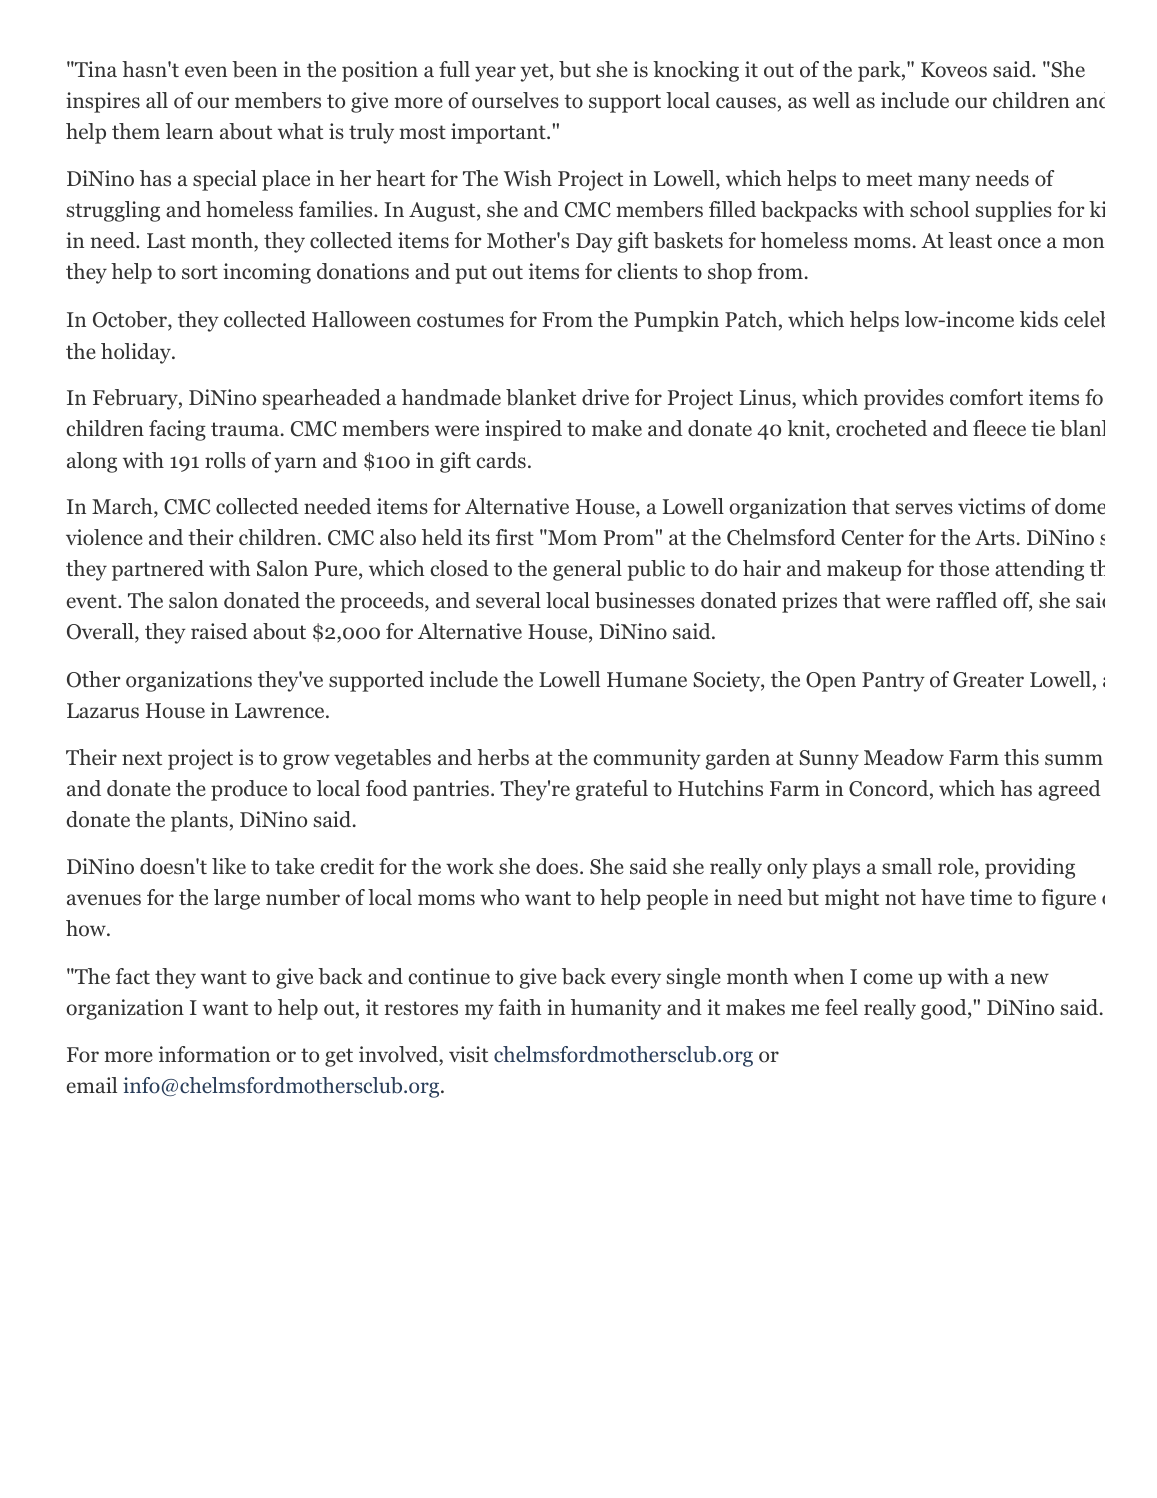 This document has height=1498, width=1157. I want to click on email, so click(91, 1085).
